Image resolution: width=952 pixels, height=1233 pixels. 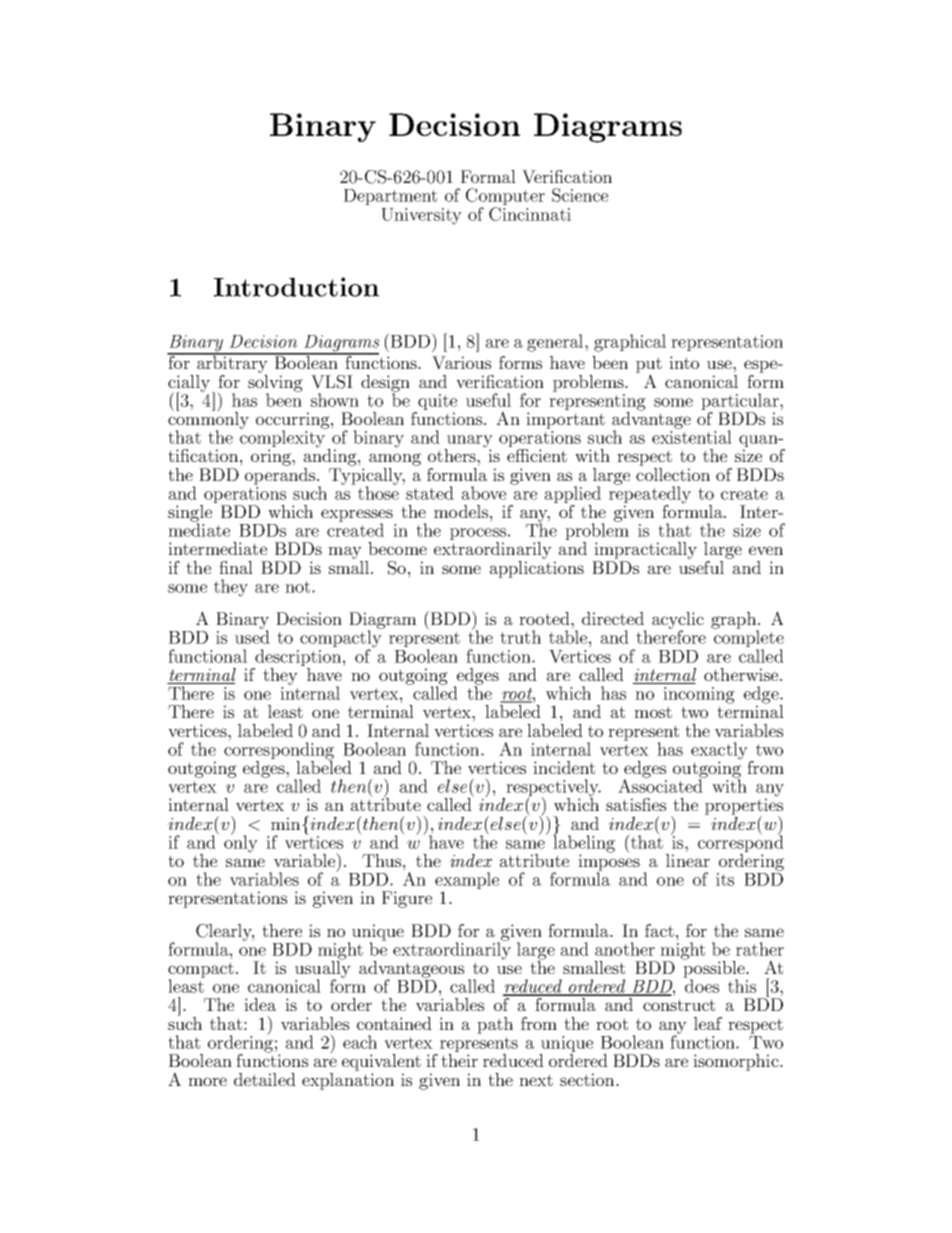 What do you see at coordinates (296, 287) in the screenshot?
I see `Introduction` at bounding box center [296, 287].
